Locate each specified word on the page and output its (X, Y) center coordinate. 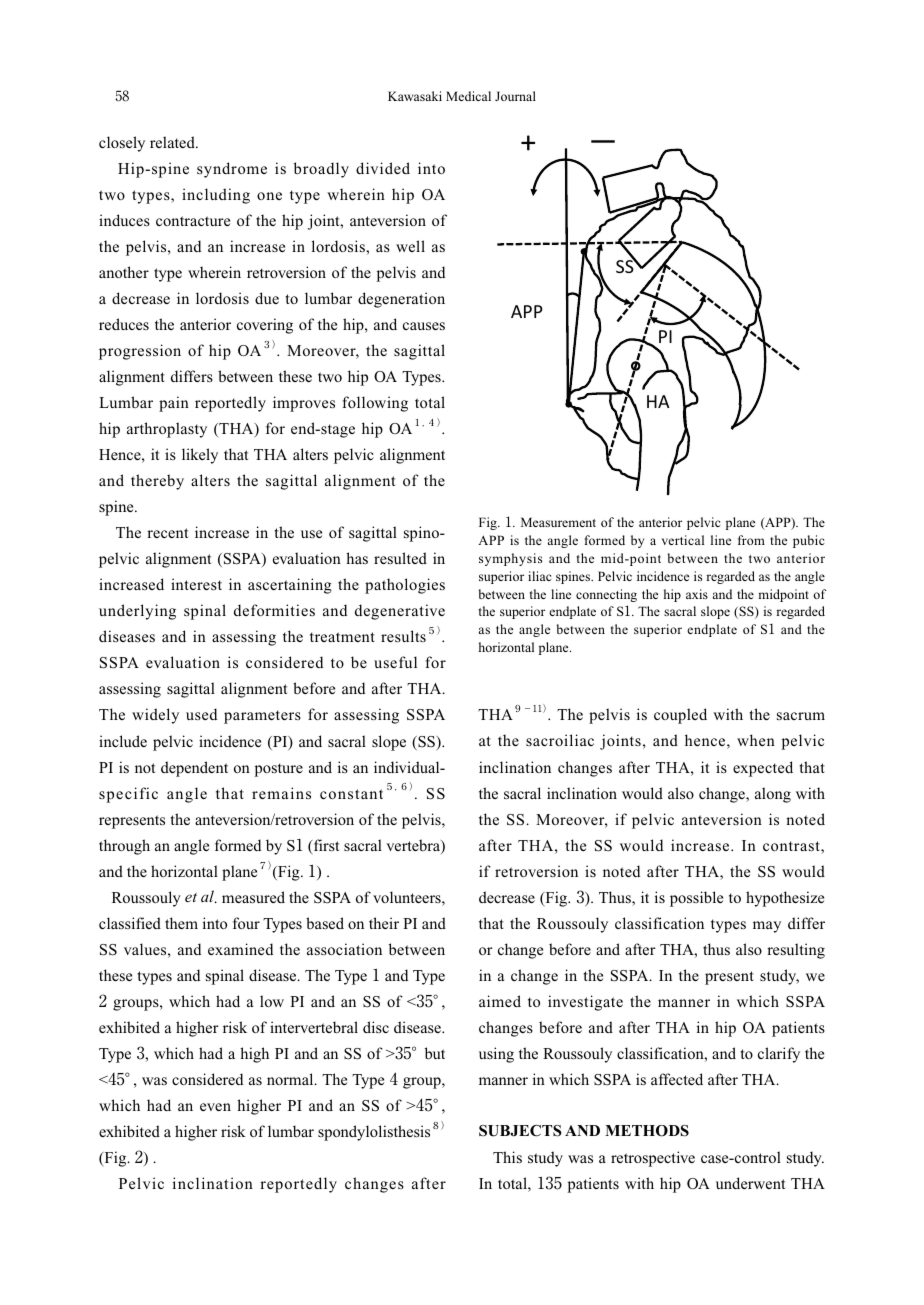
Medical (468, 96)
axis (697, 594)
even (215, 1107)
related (173, 142)
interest (196, 584)
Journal (515, 96)
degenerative (400, 612)
